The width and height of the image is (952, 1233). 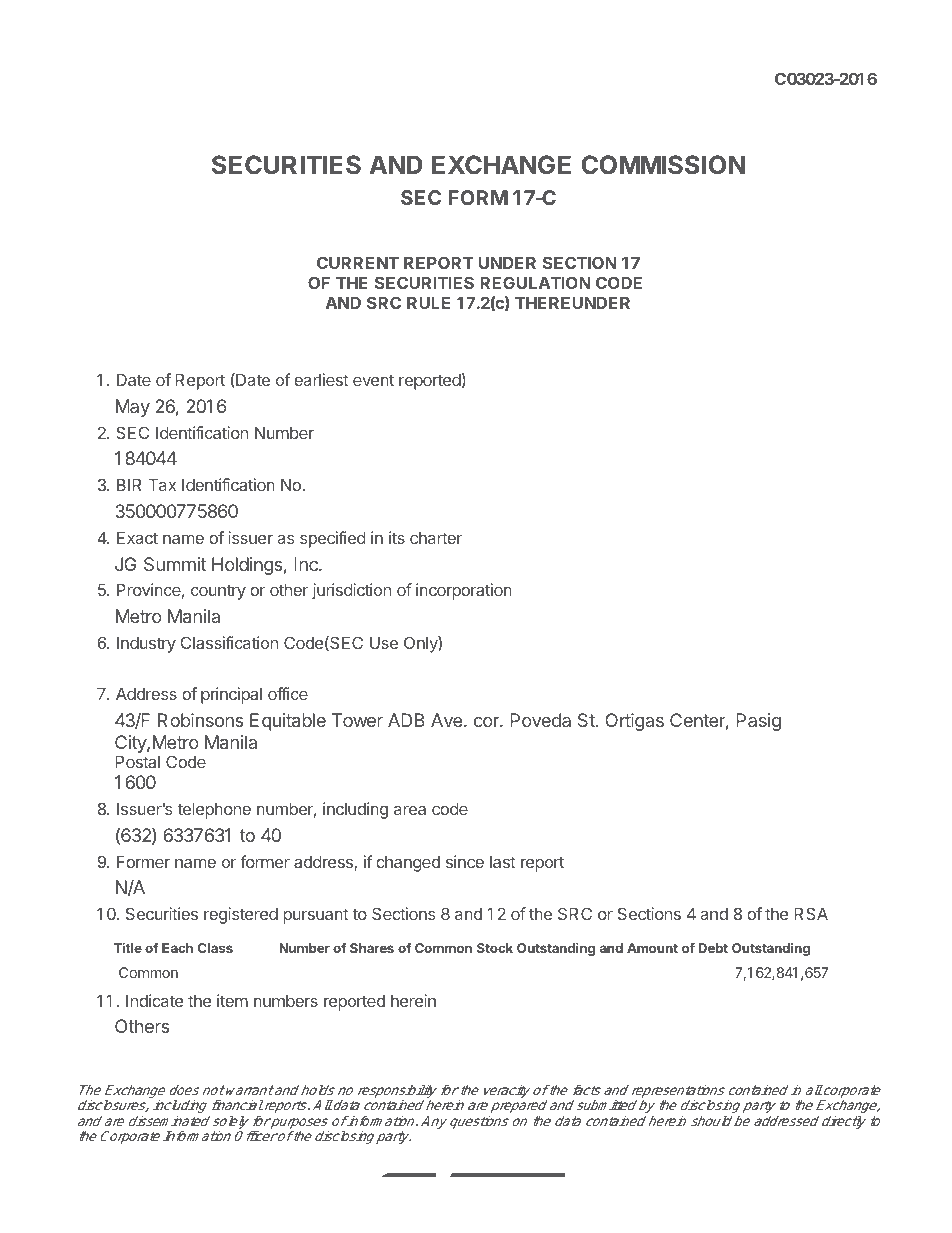 What do you see at coordinates (495, 948) in the image?
I see `Stock` at bounding box center [495, 948].
